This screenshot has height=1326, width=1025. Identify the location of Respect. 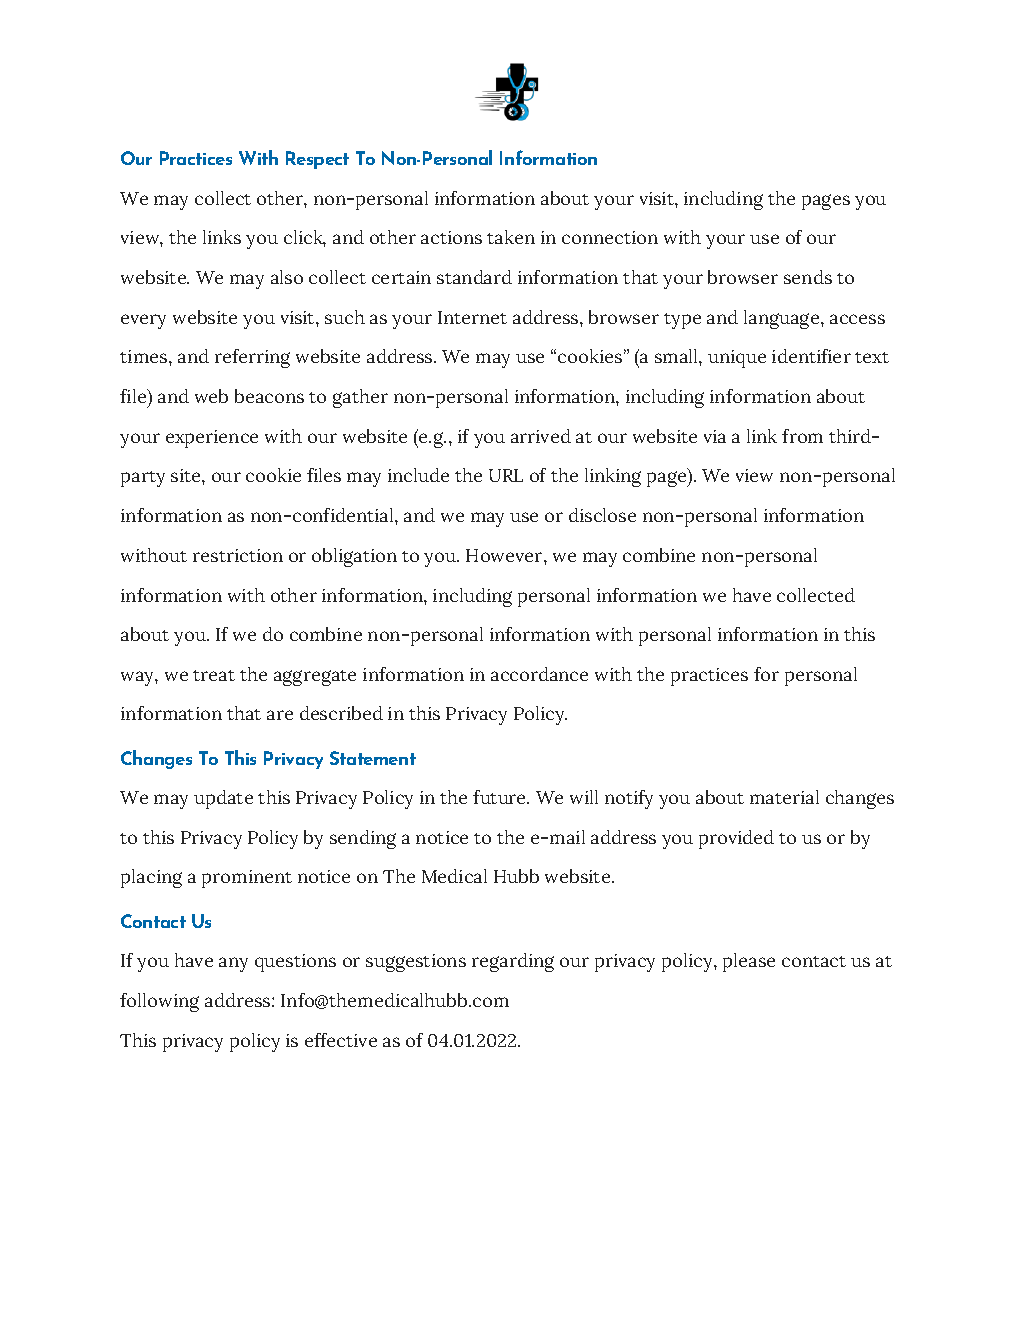
(317, 160).
